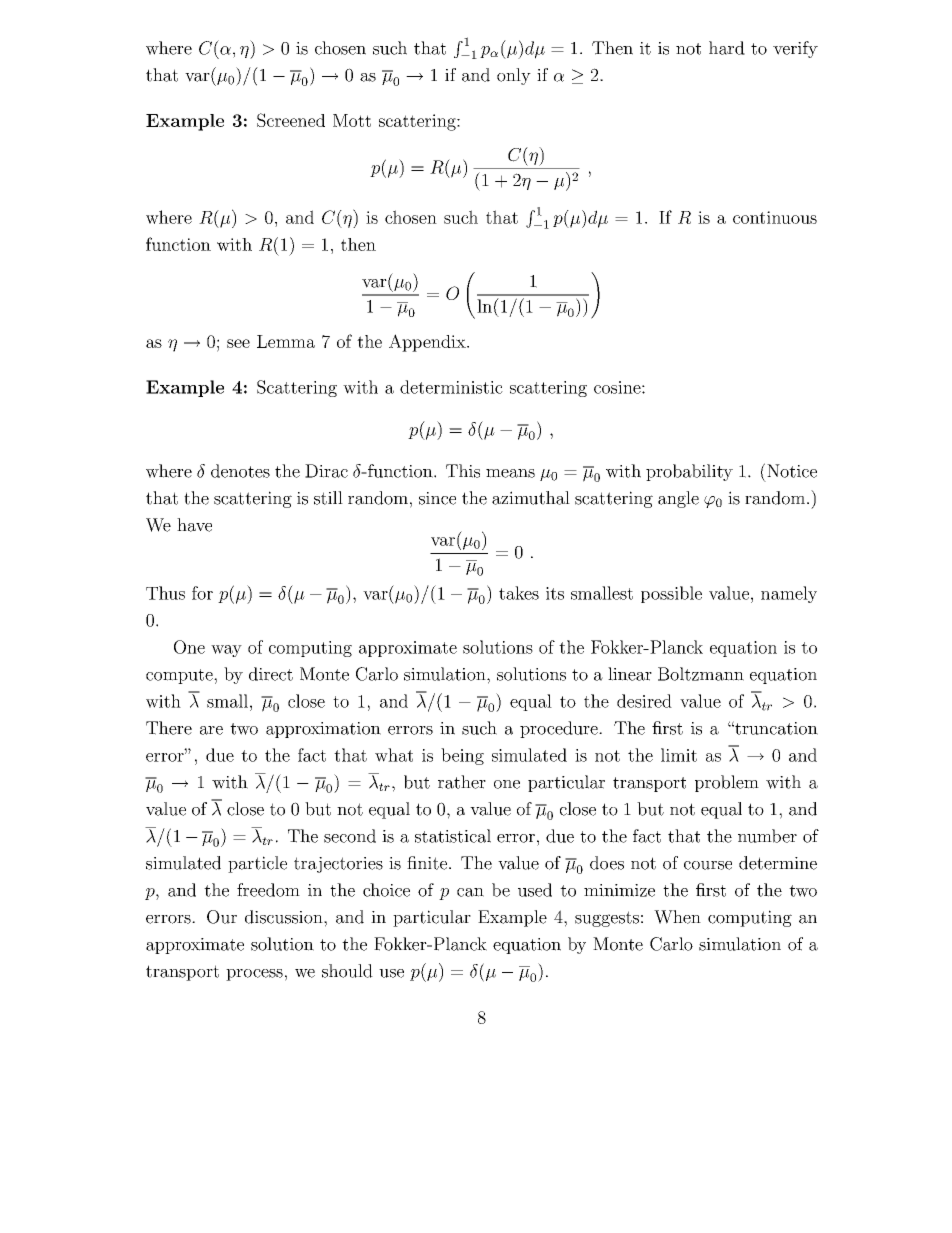 The height and width of the screenshot is (1233, 952). Describe the element at coordinates (775, 217) in the screenshot. I see `continuous` at that location.
